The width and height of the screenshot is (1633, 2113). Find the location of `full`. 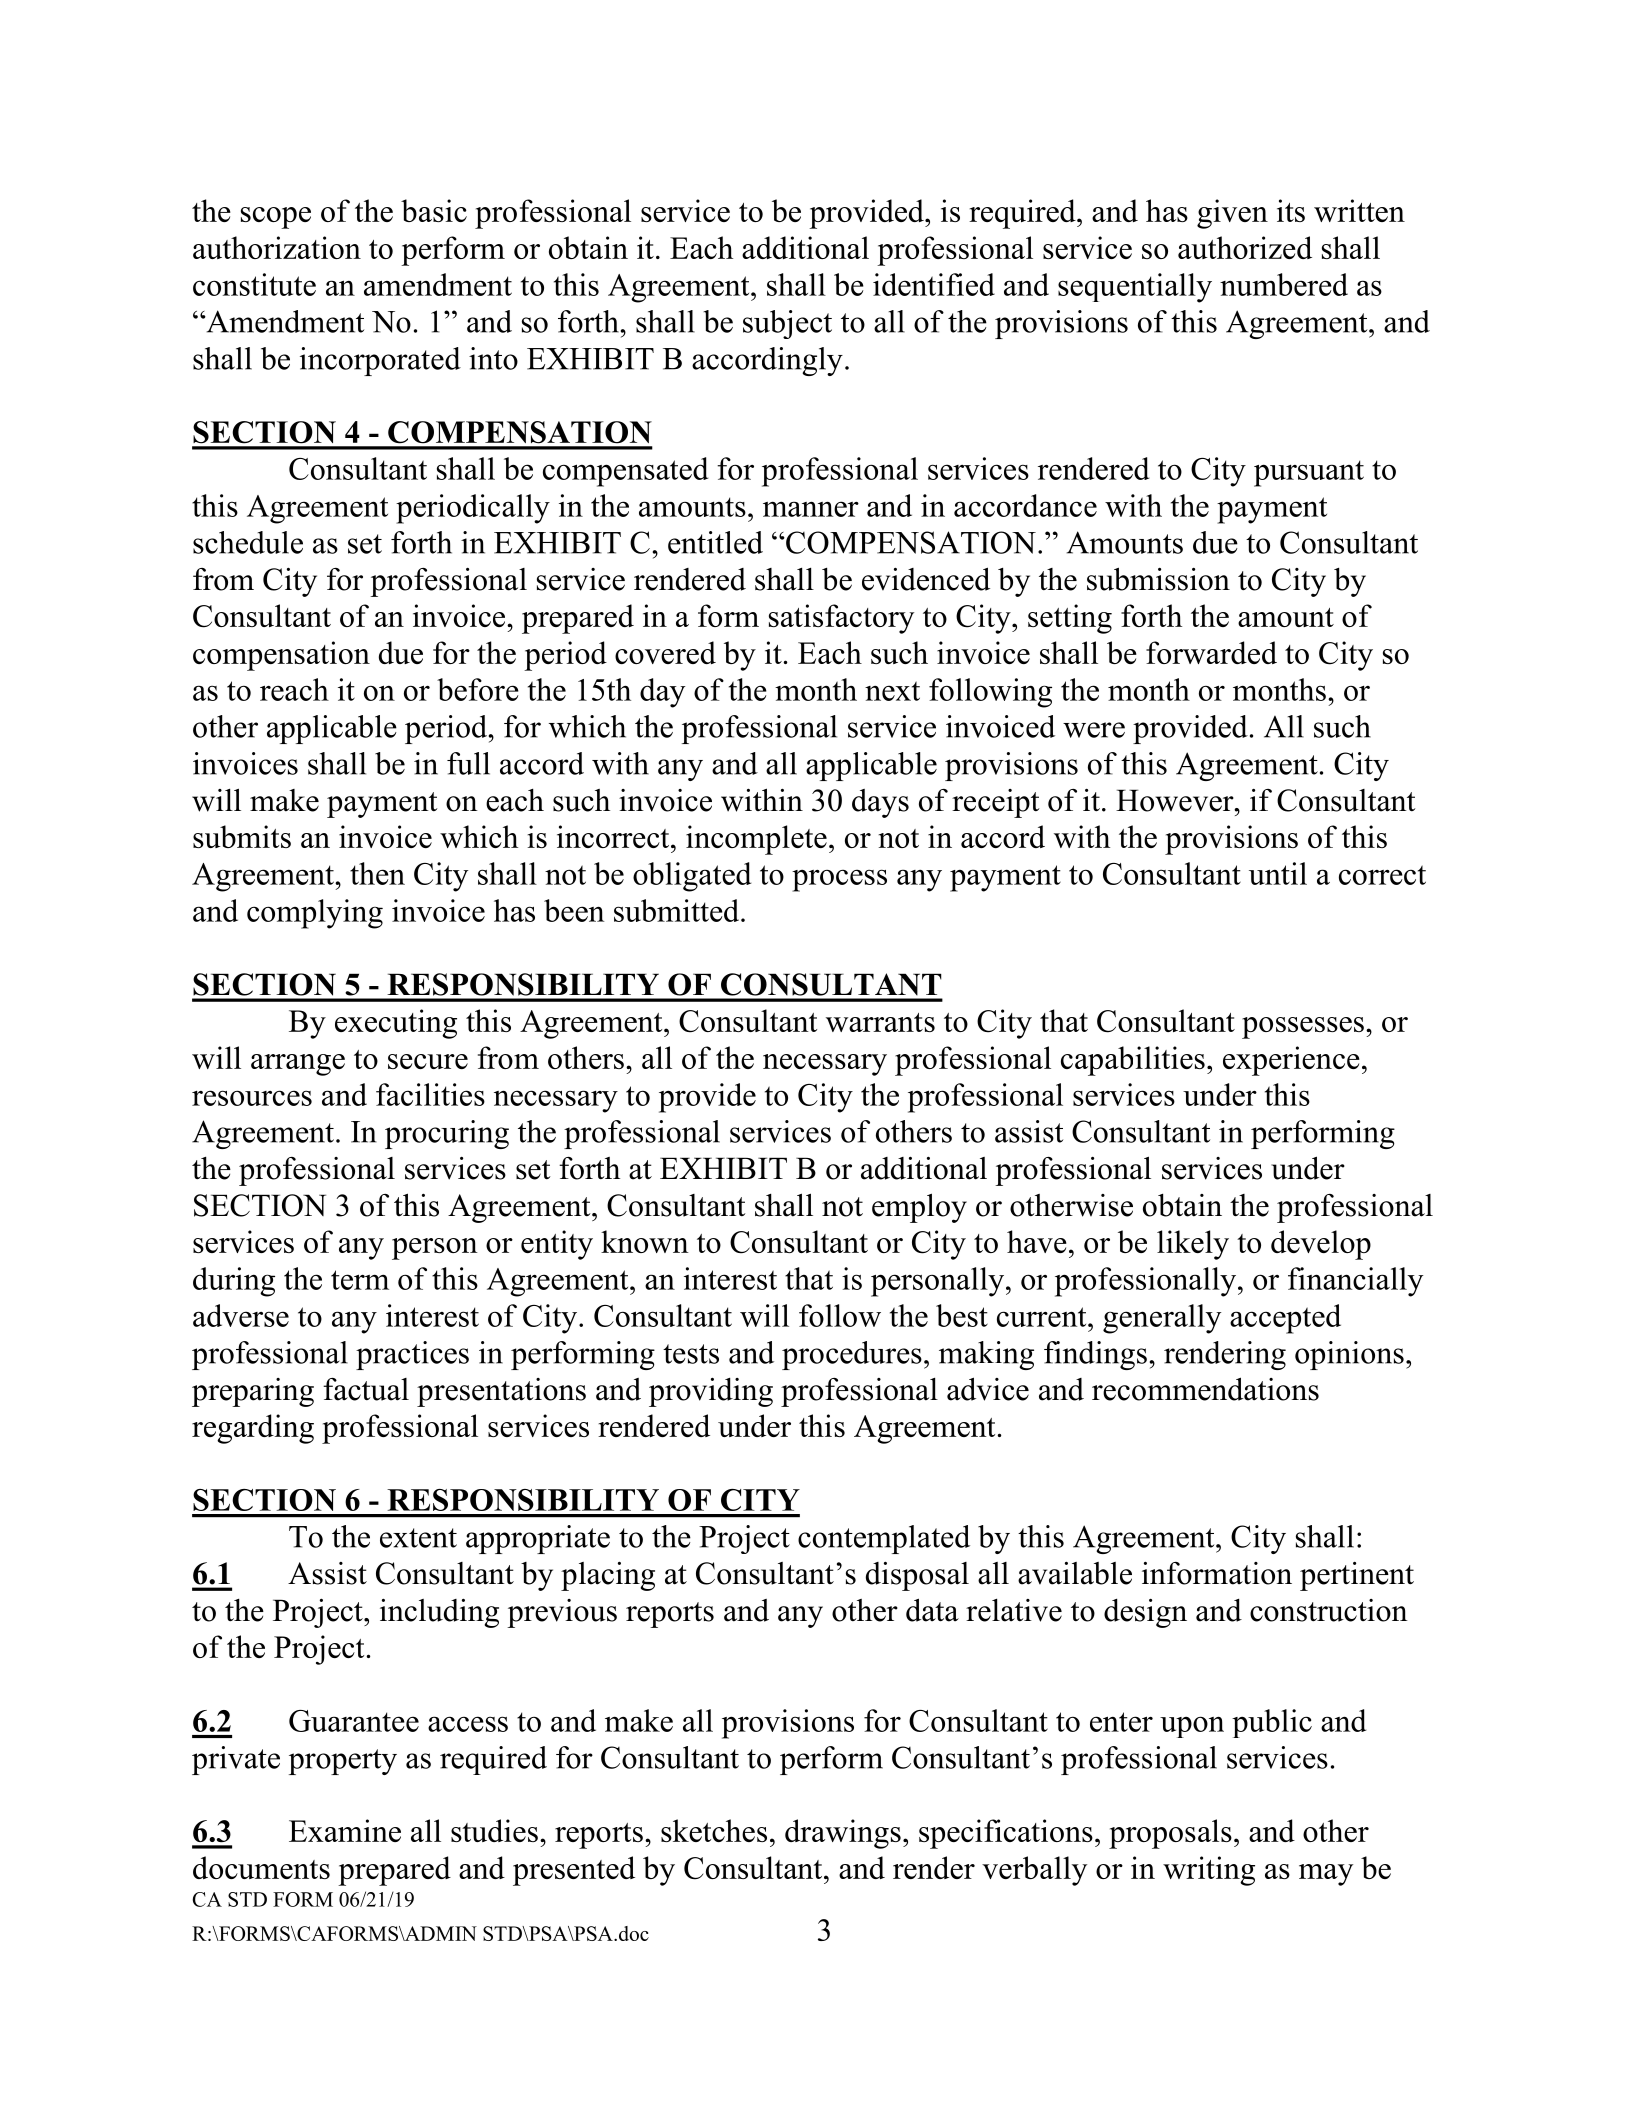

full is located at coordinates (468, 763).
